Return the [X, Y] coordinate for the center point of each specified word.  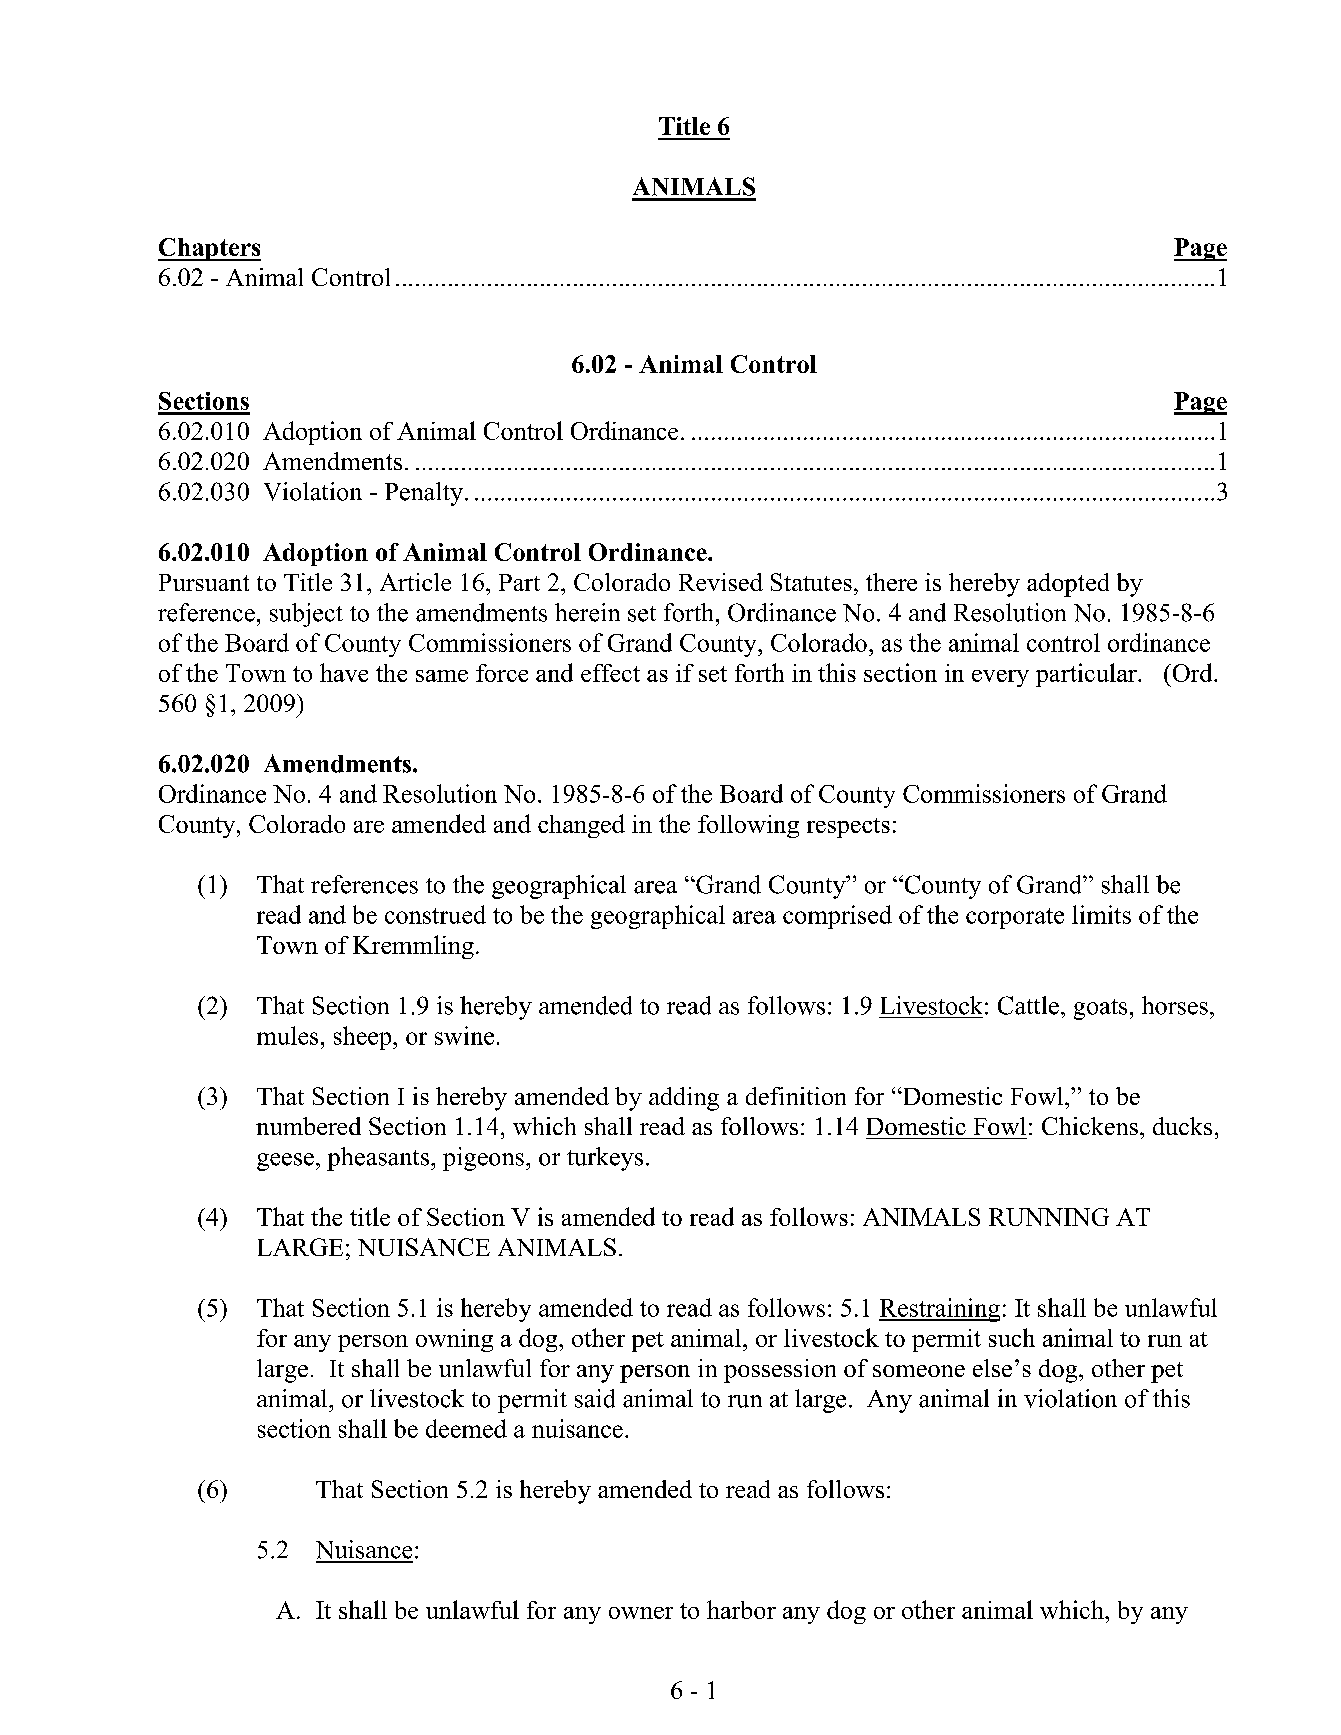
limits [1101, 914]
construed [435, 914]
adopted [1068, 585]
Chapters [209, 249]
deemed [466, 1428]
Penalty [424, 494]
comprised [837, 917]
